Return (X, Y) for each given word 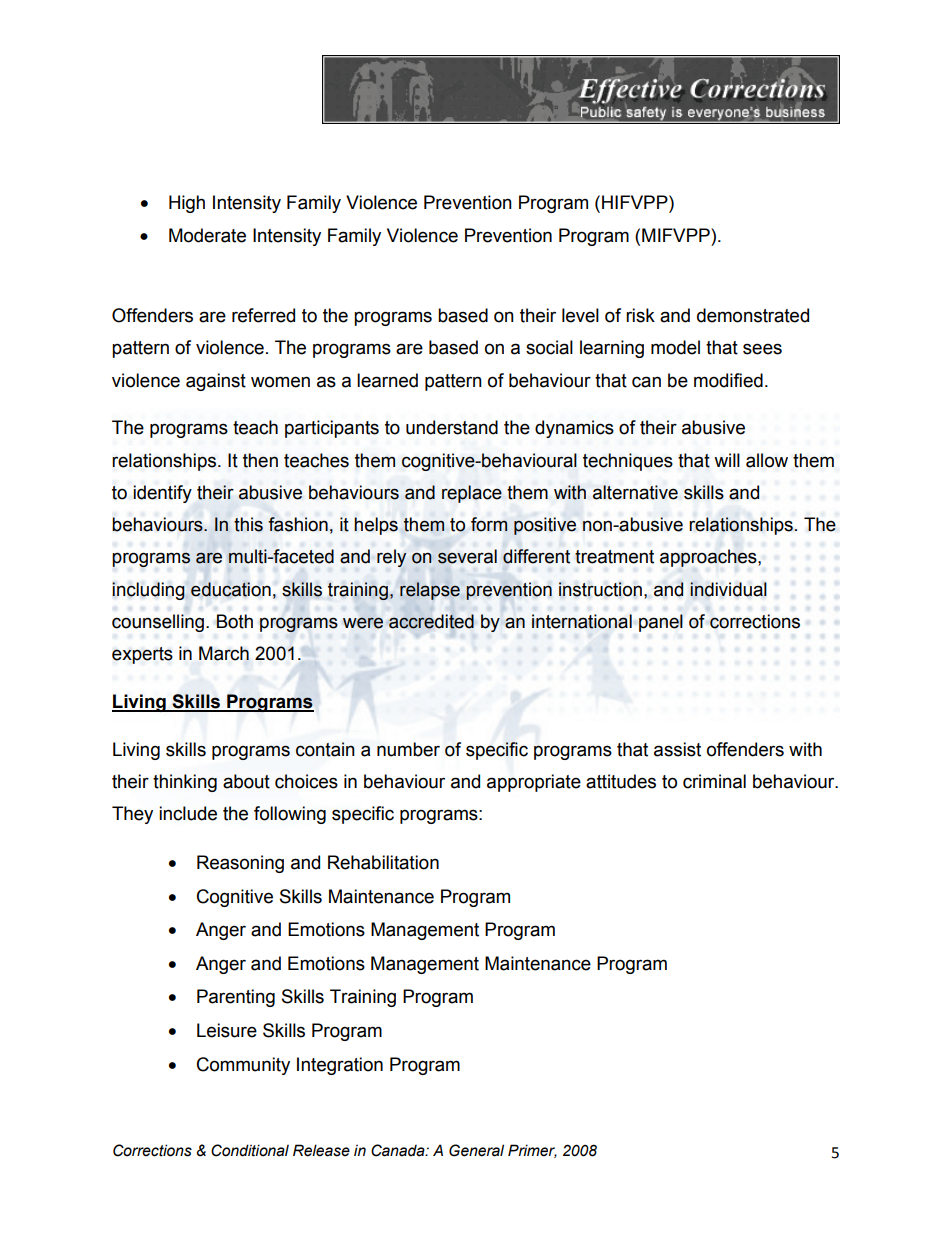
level (580, 315)
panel (661, 623)
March (224, 653)
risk (640, 315)
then (260, 460)
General (476, 1150)
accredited (431, 621)
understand (452, 427)
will (727, 460)
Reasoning (240, 864)
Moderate (207, 235)
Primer (532, 1151)
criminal (714, 781)
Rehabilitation (383, 862)
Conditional (250, 1150)
